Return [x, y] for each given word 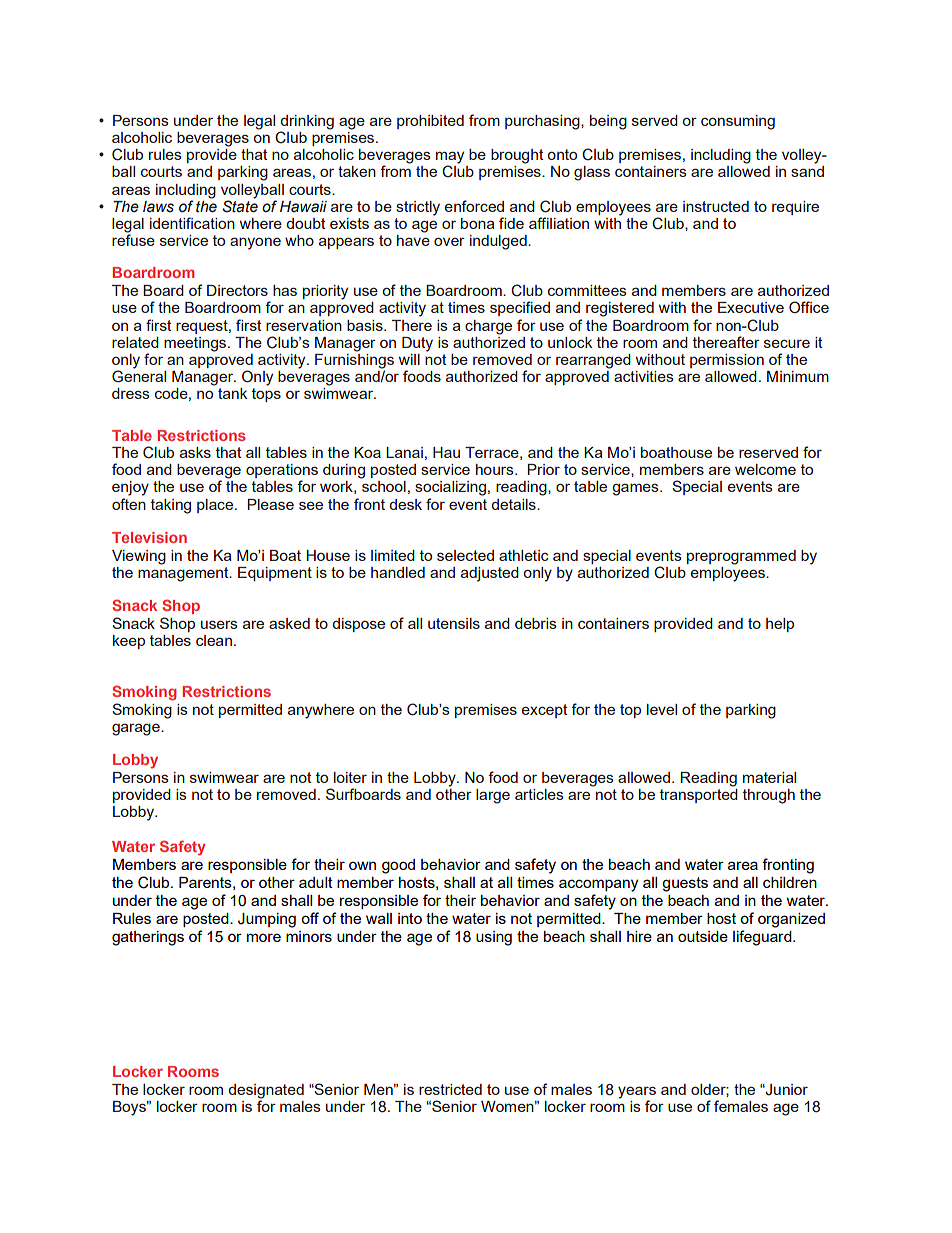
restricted [450, 1089]
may [450, 158]
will [409, 359]
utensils [454, 623]
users [219, 624]
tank [232, 393]
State [240, 205]
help [780, 625]
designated [266, 1092]
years [637, 1093]
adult [316, 882]
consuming [738, 122]
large [493, 796]
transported [699, 796]
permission [727, 361]
